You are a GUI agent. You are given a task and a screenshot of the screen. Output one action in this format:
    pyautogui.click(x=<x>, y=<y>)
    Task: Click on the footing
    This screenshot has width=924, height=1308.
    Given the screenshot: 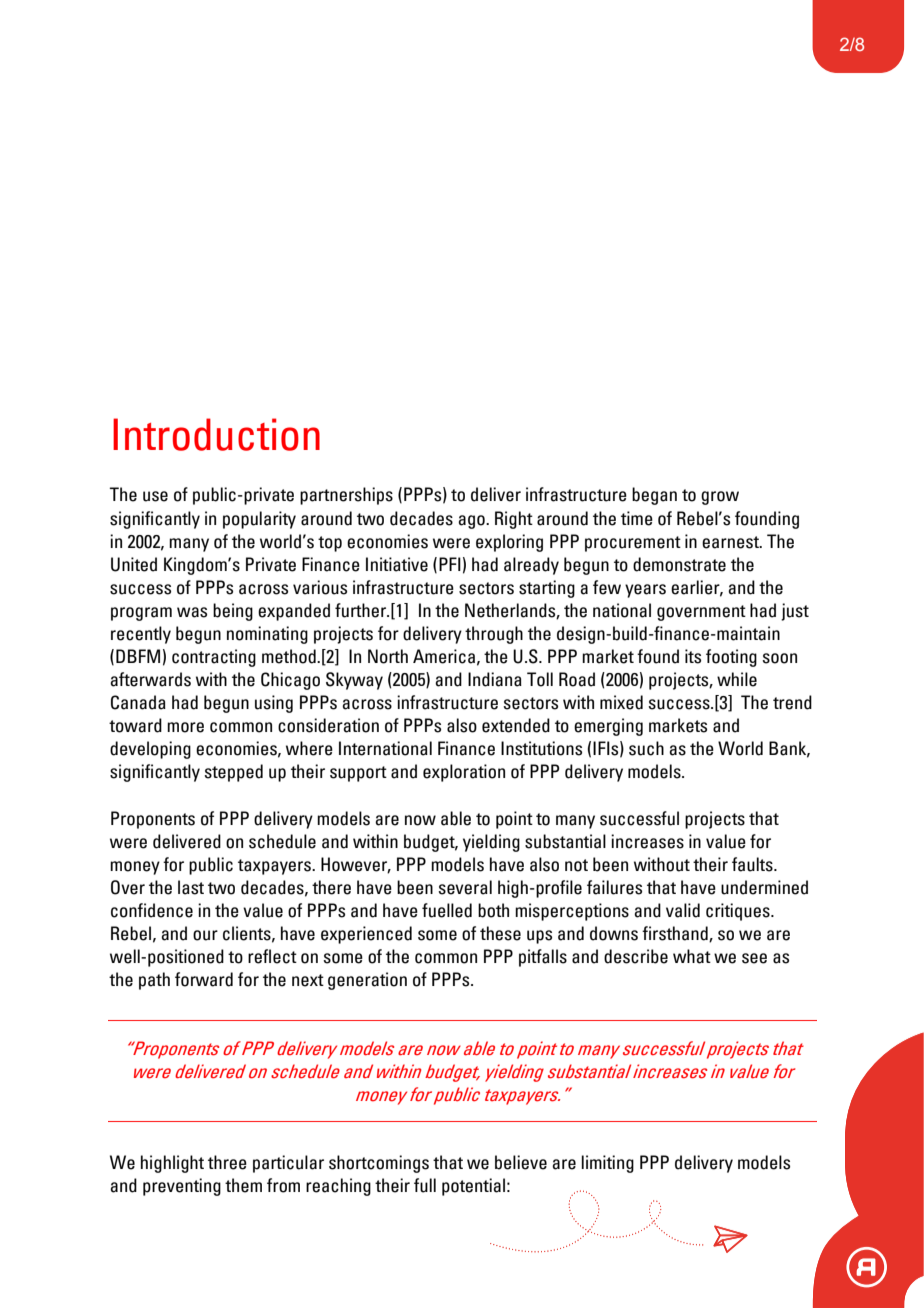 What is the action you would take?
    pyautogui.click(x=731, y=658)
